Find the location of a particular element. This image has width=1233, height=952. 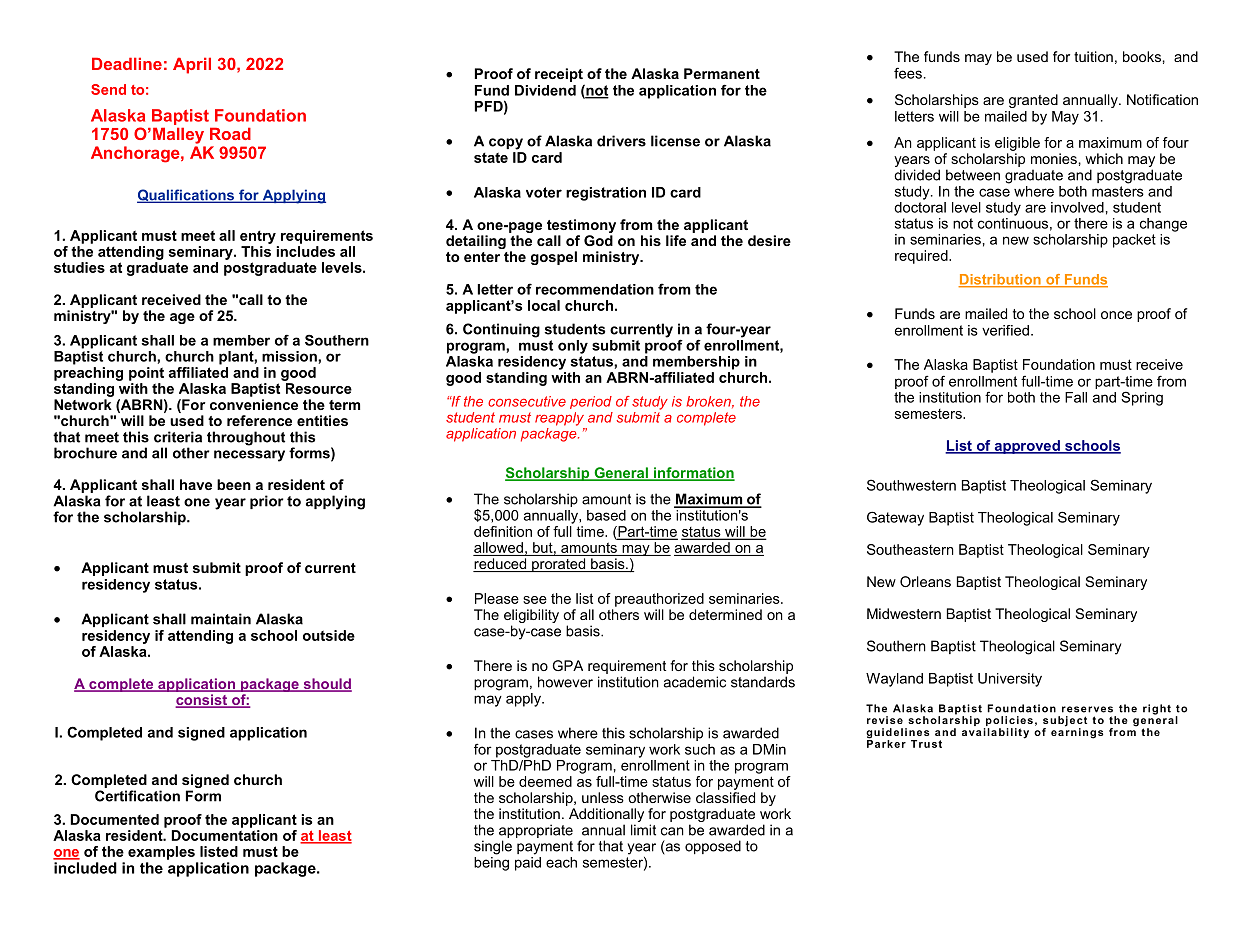

limit is located at coordinates (643, 830).
